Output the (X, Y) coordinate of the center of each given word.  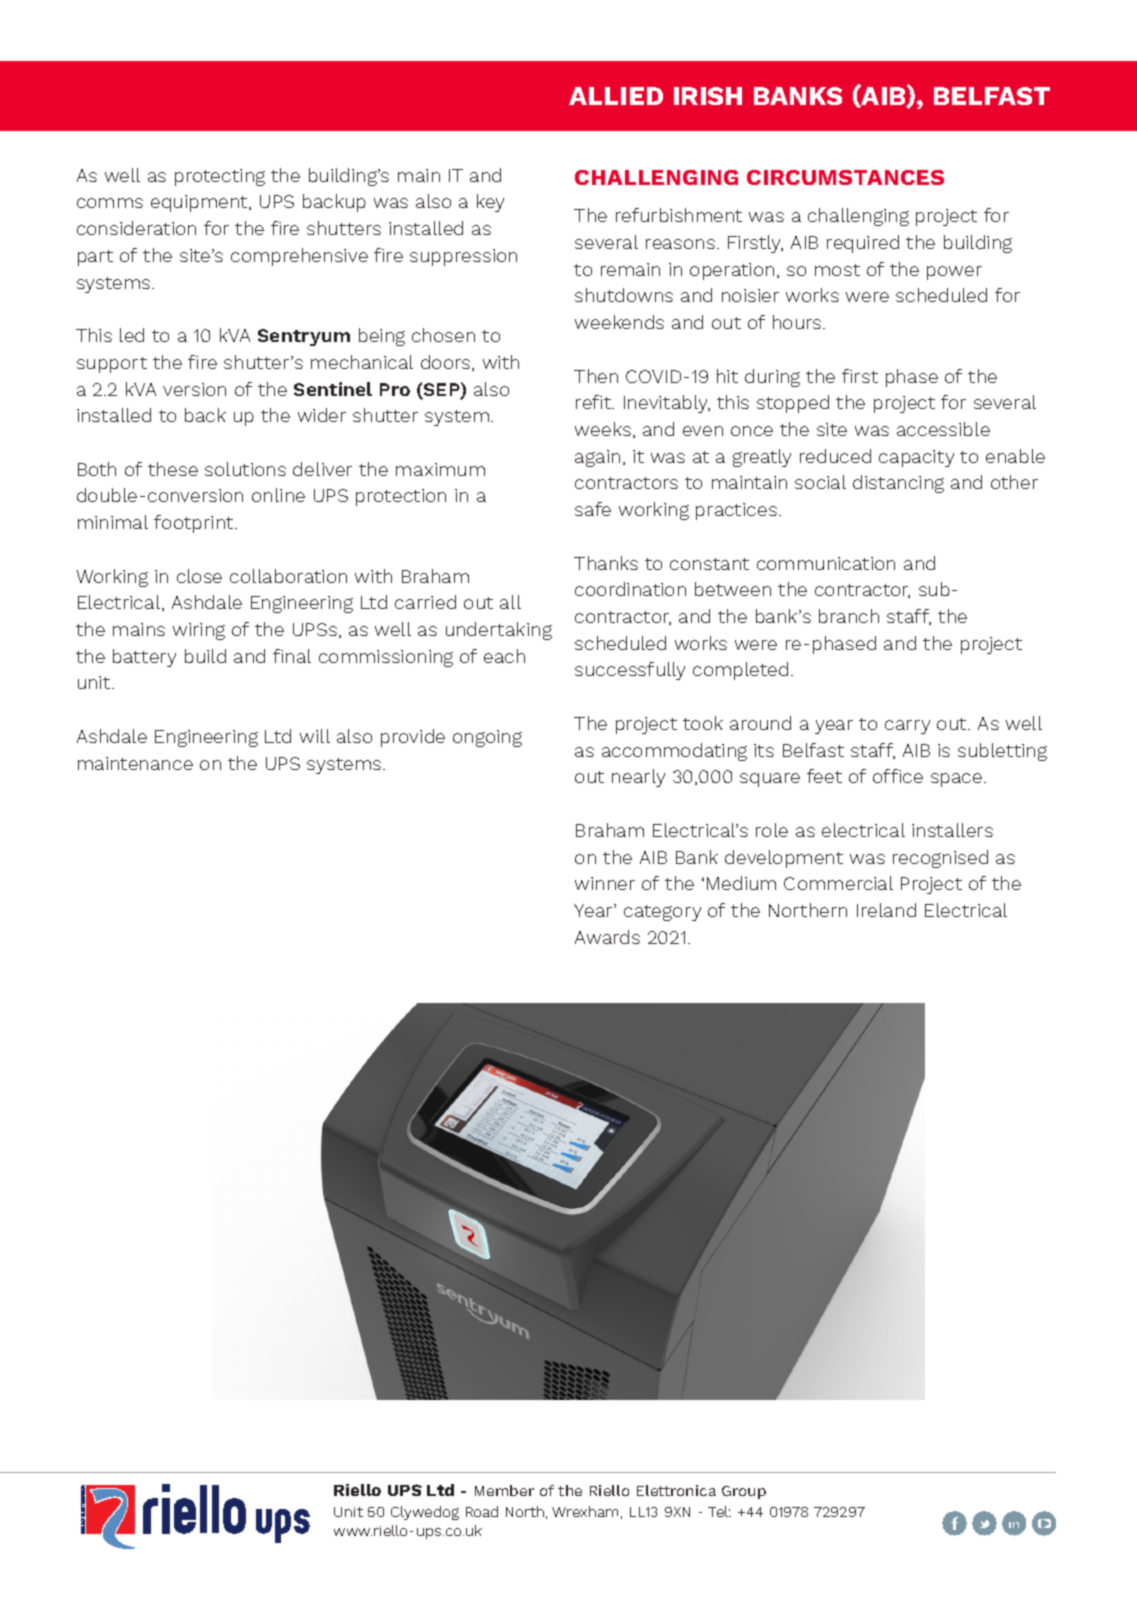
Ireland (886, 910)
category (662, 913)
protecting (220, 177)
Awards (607, 937)
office (898, 776)
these (173, 469)
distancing (898, 484)
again (597, 458)
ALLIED (616, 96)
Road (482, 1511)
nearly (638, 778)
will (315, 736)
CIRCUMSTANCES (845, 177)
